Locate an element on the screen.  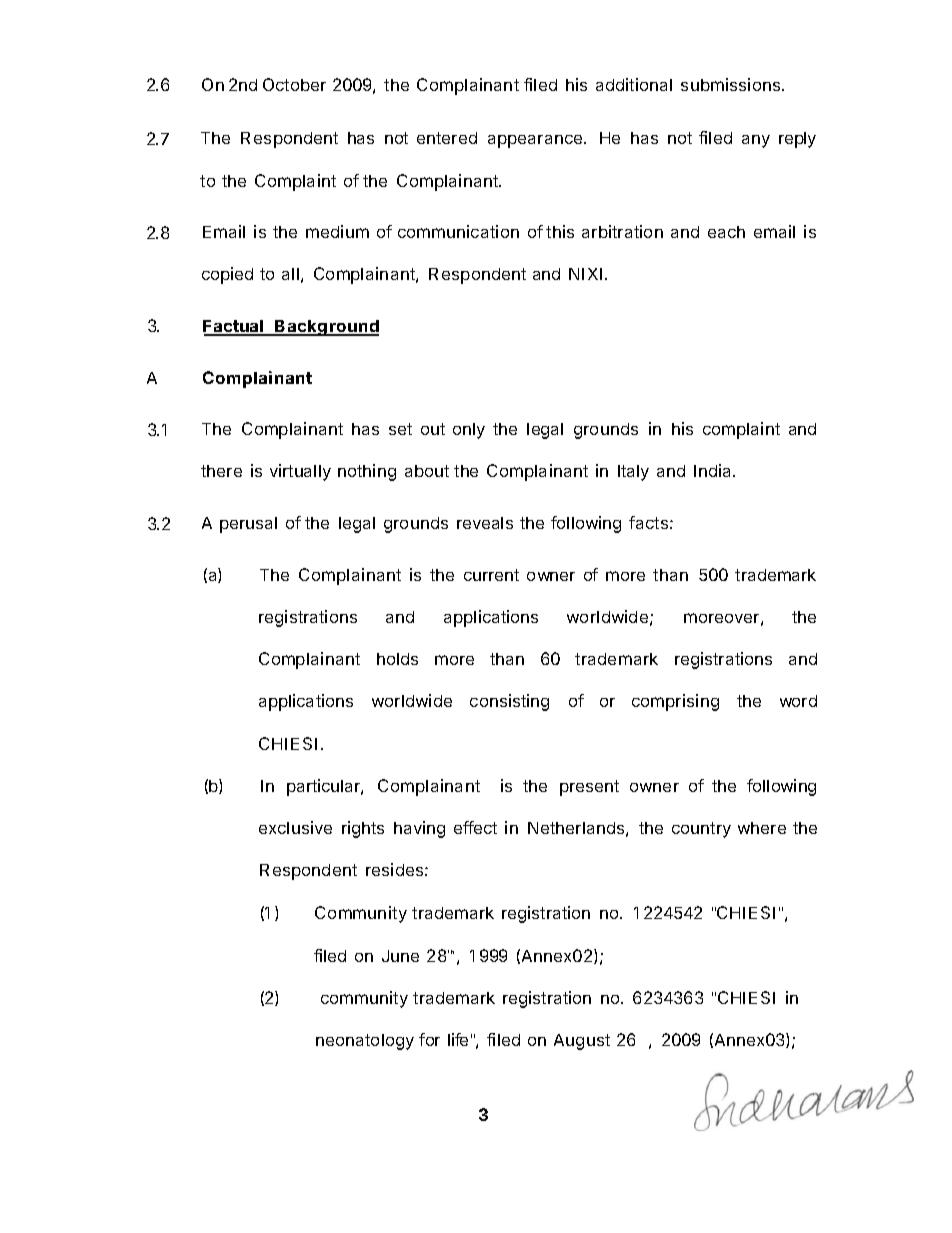
October is located at coordinates (294, 84).
